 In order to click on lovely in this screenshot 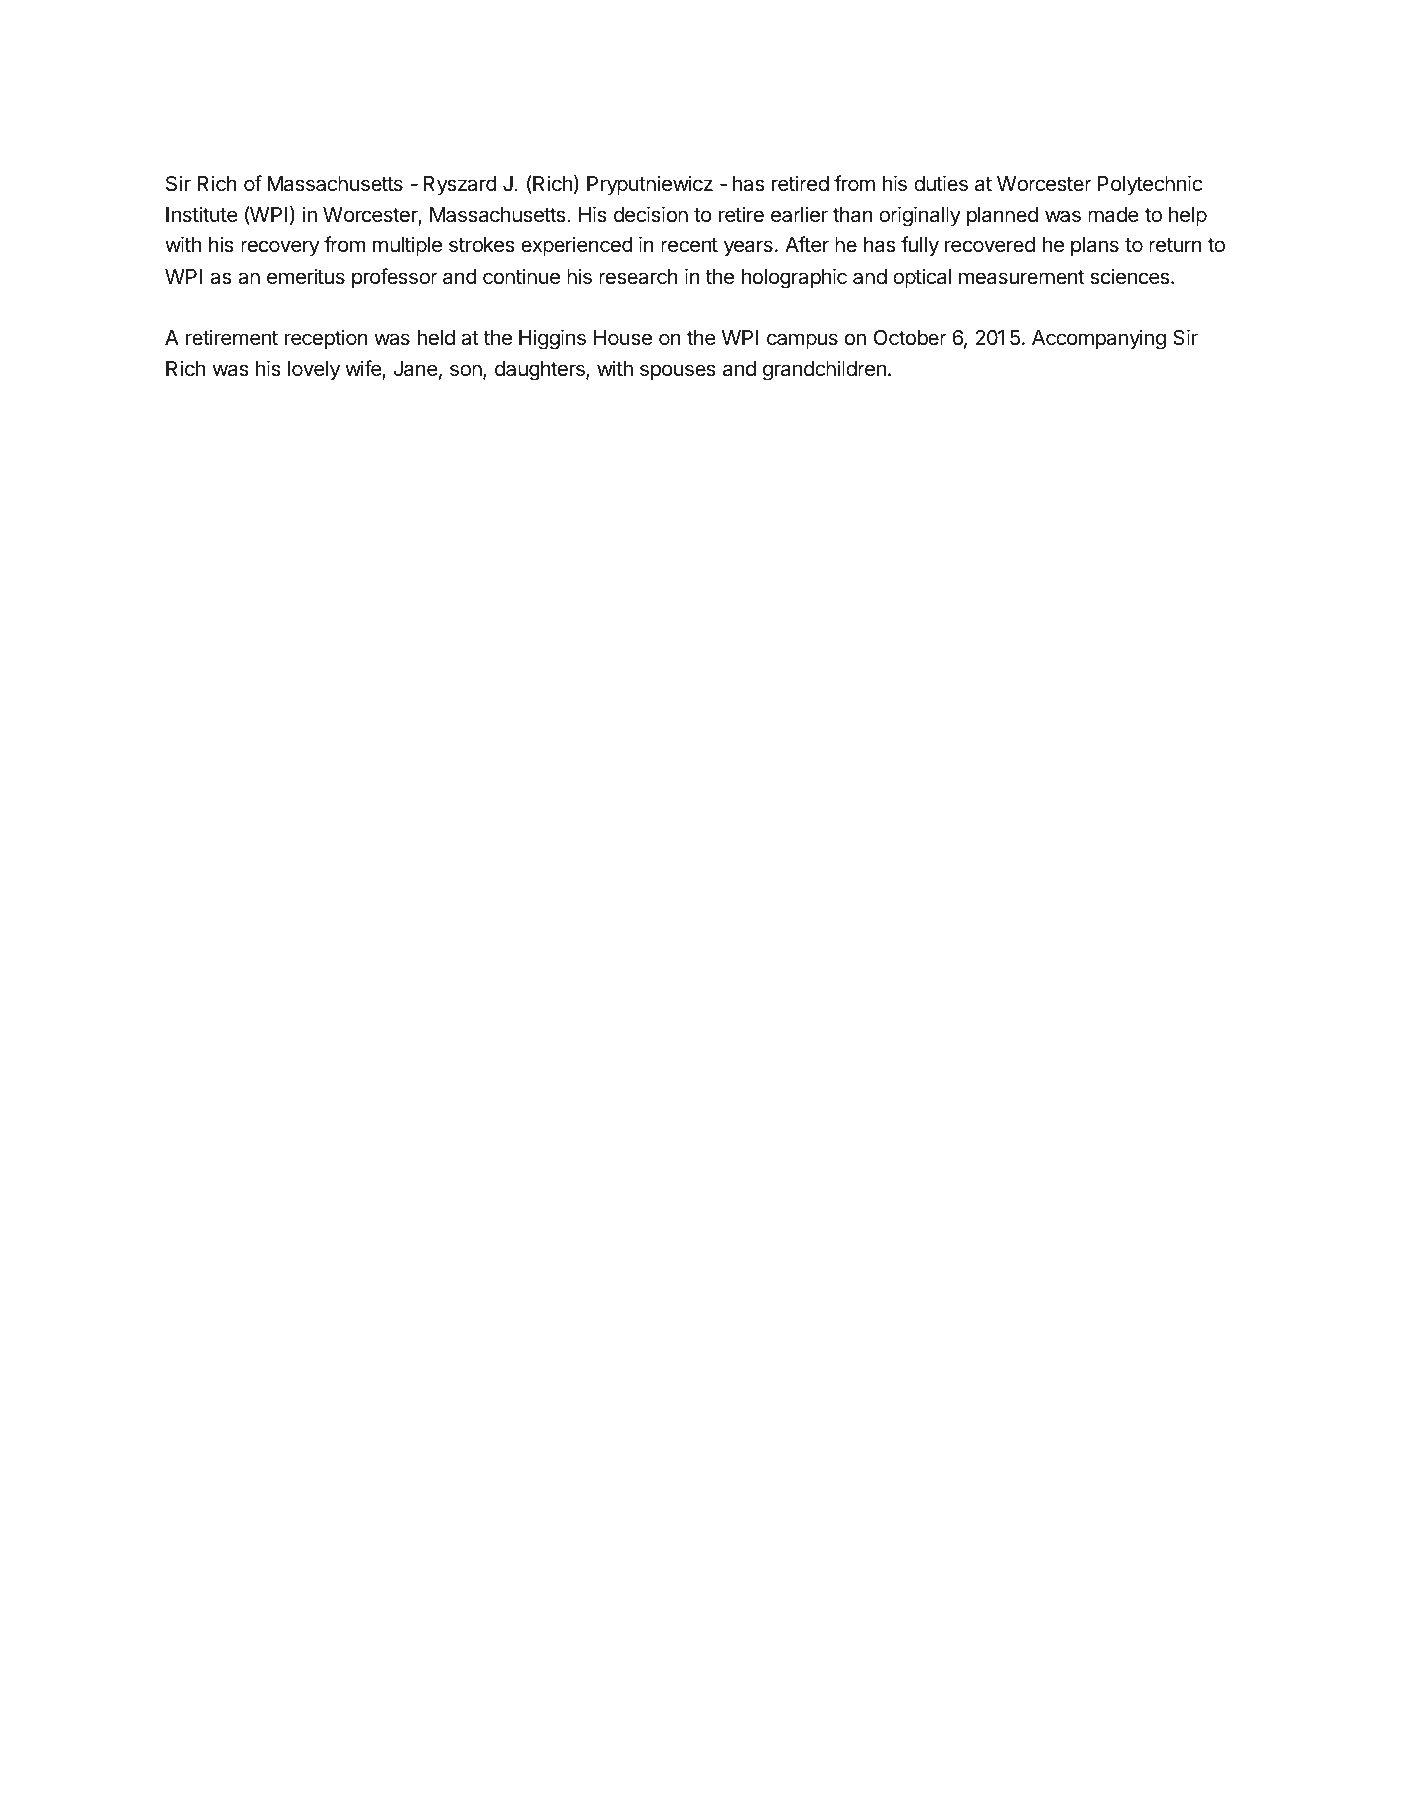, I will do `click(314, 371)`.
